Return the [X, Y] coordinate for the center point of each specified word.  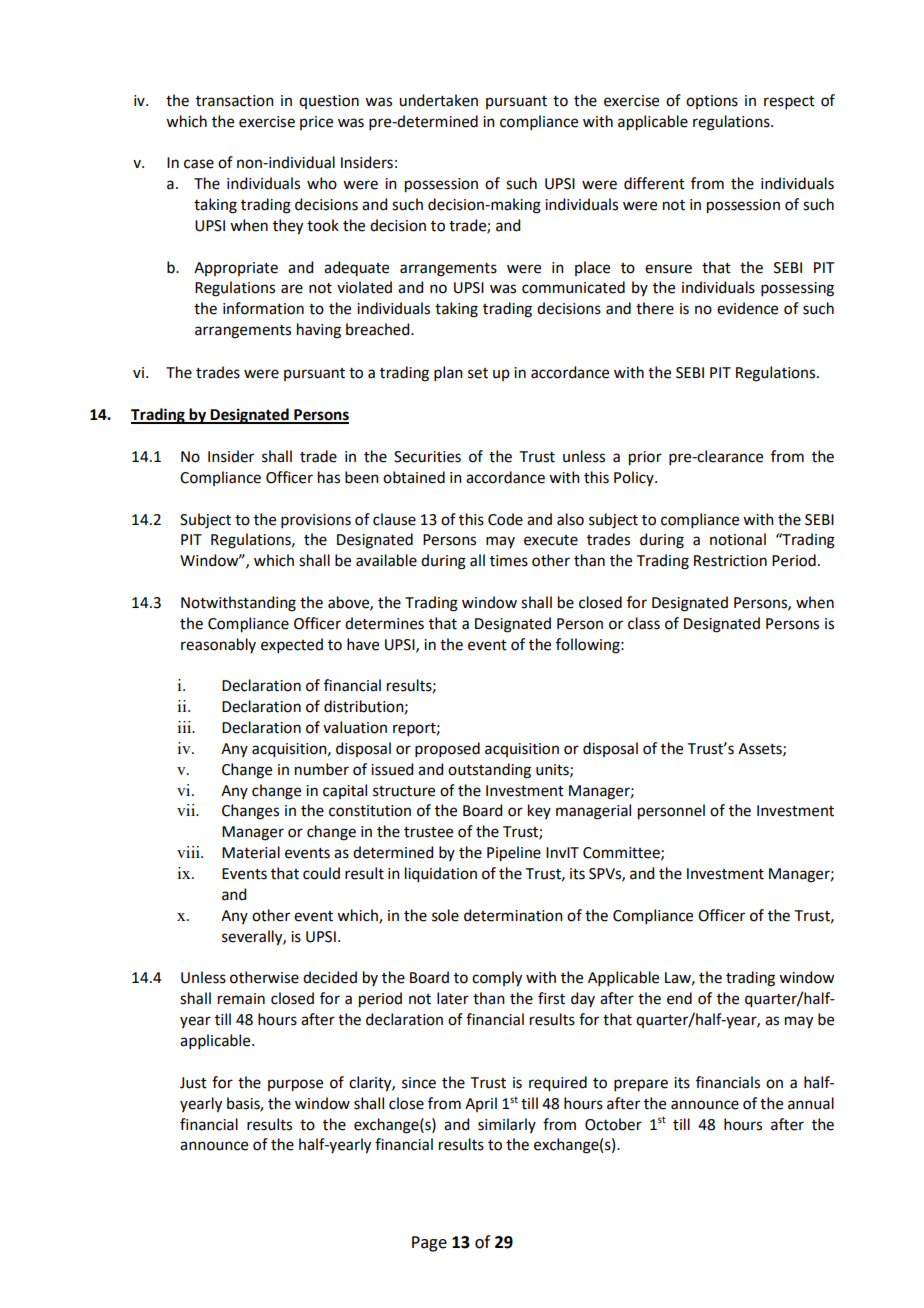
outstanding [489, 771]
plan [448, 373]
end [679, 998]
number [322, 769]
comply [497, 979]
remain [241, 999]
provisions [316, 521]
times [509, 561]
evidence [747, 308]
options [712, 102]
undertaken [438, 100]
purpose [295, 1085]
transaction [235, 101]
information [263, 308]
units [553, 770]
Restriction [730, 561]
